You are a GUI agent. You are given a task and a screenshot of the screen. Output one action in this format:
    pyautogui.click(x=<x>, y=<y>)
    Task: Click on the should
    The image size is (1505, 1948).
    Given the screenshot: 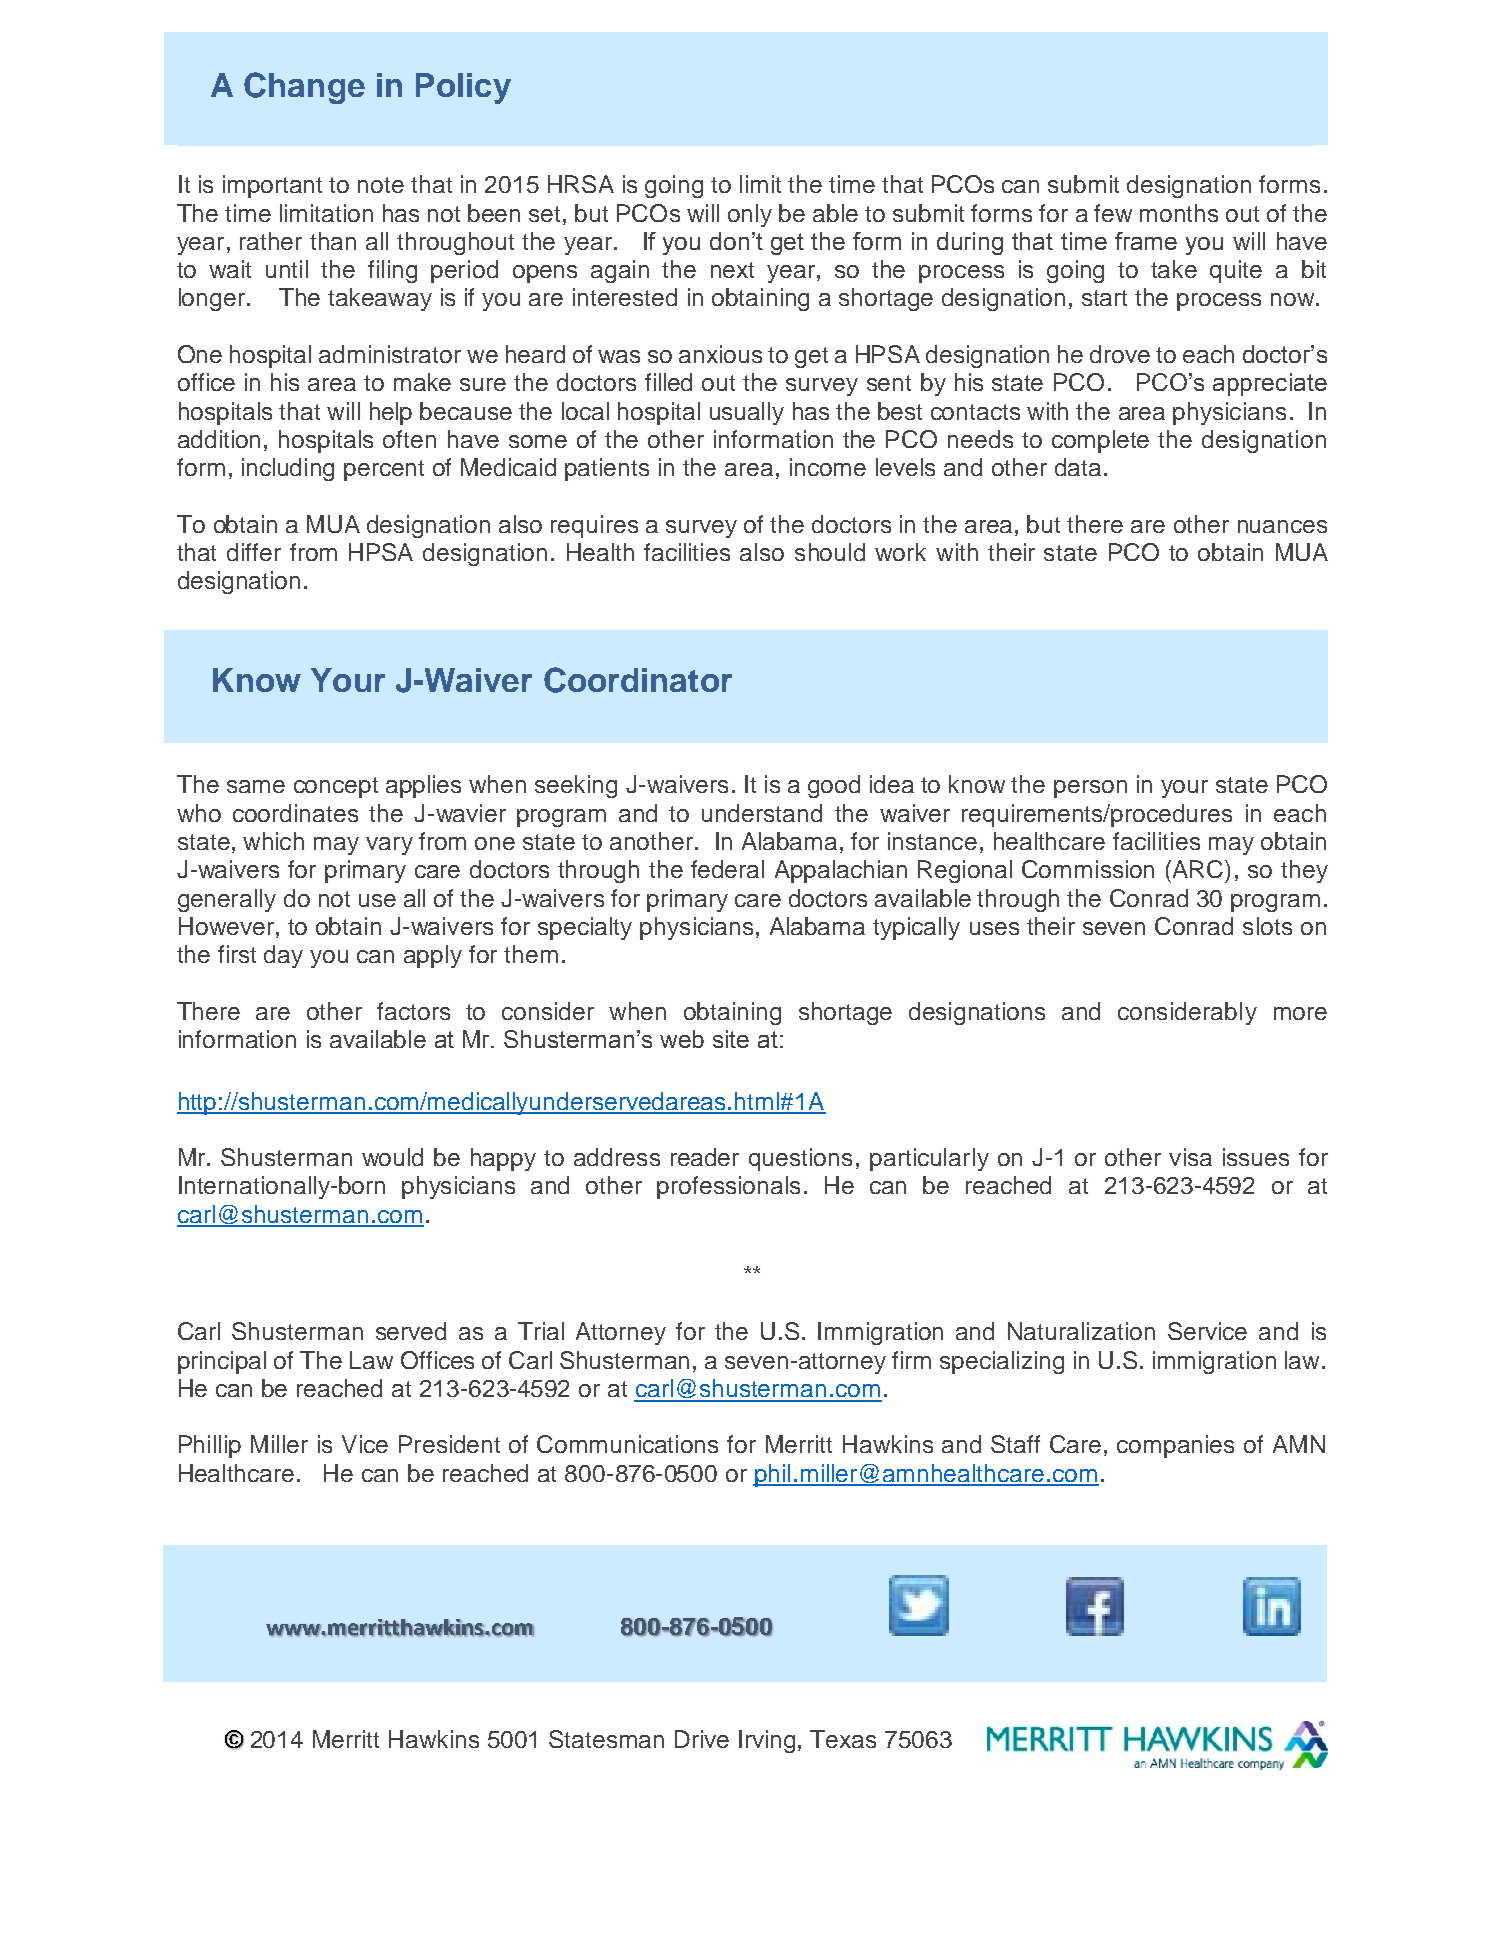 What is the action you would take?
    pyautogui.click(x=830, y=552)
